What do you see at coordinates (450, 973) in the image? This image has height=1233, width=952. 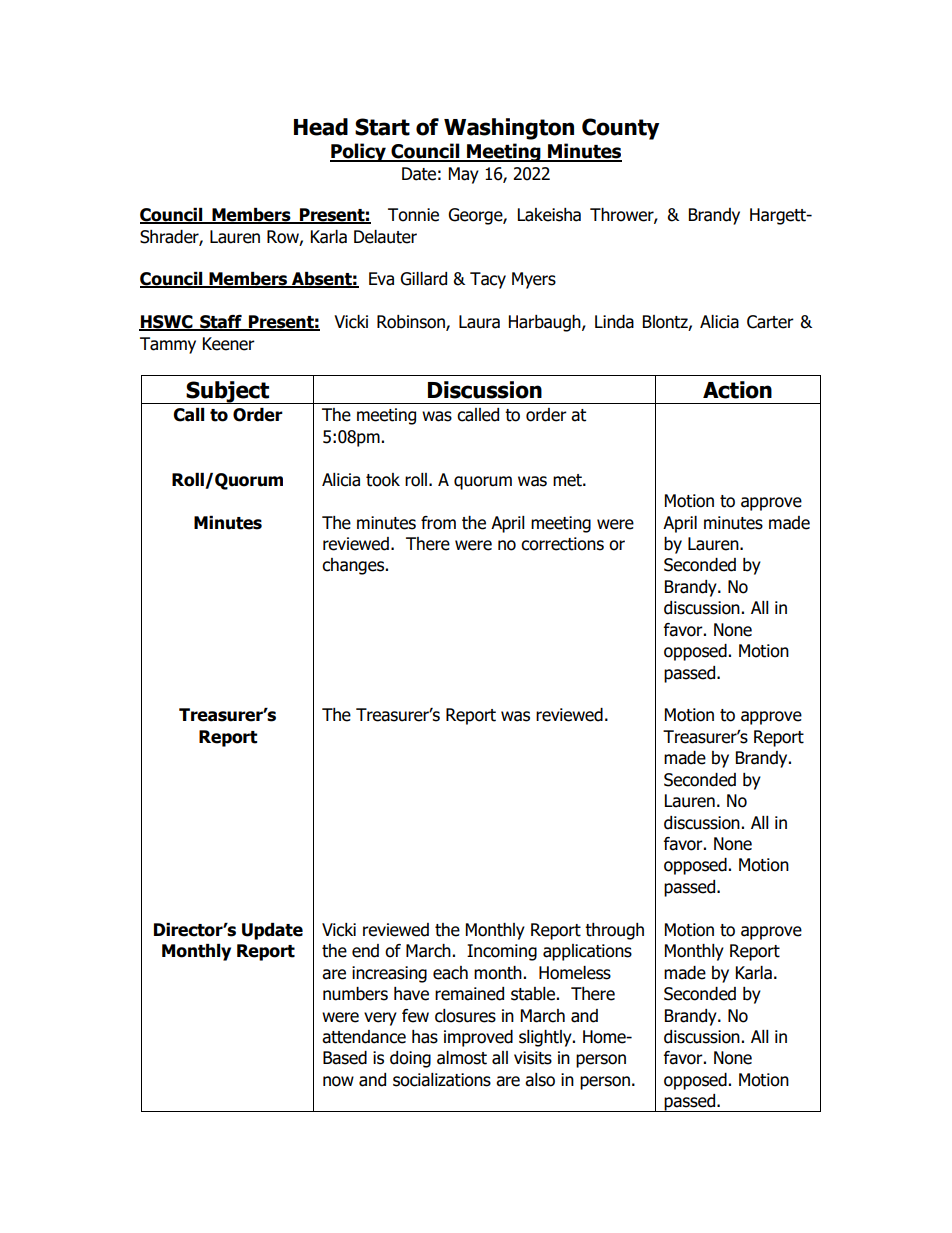 I see `each` at bounding box center [450, 973].
